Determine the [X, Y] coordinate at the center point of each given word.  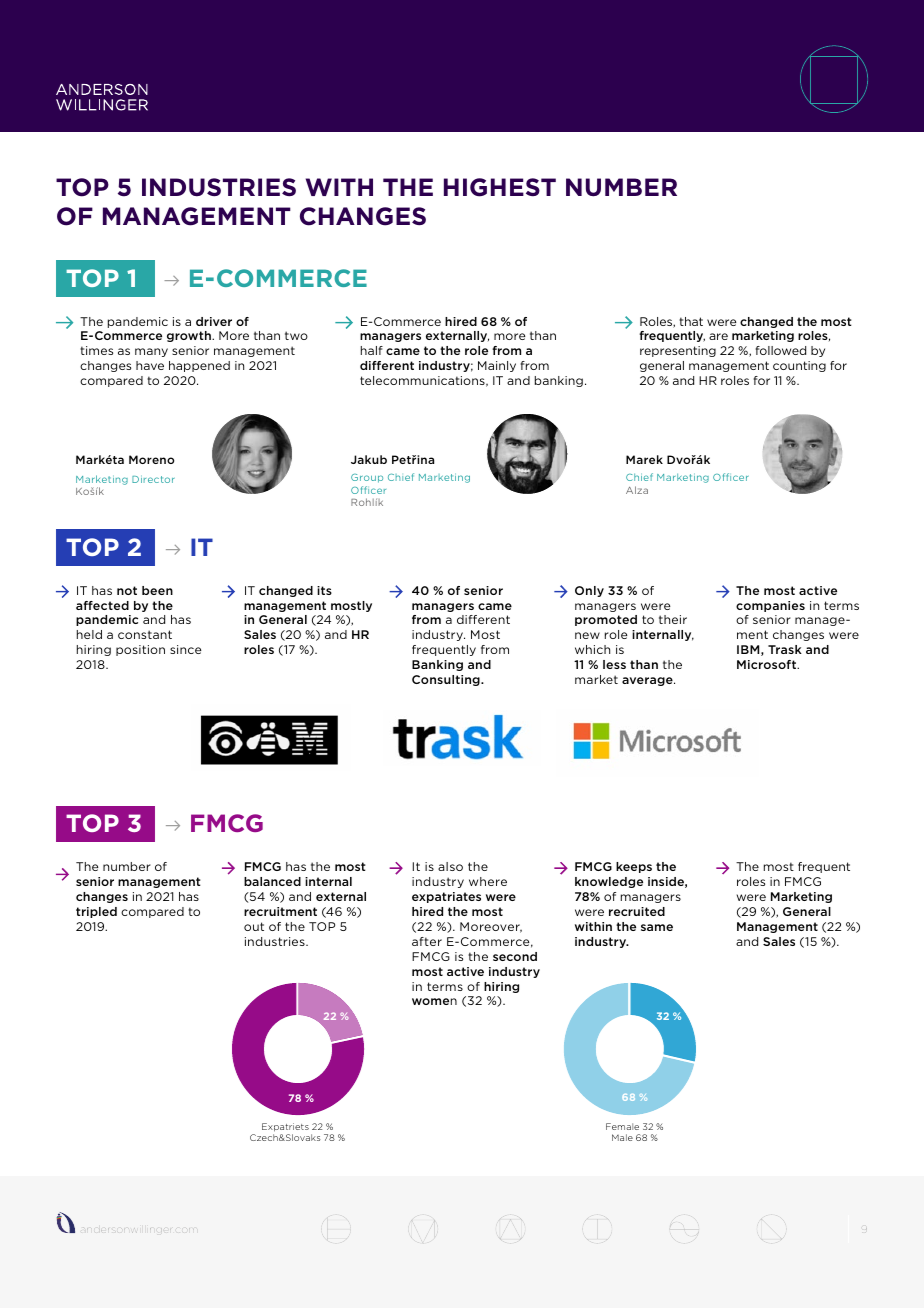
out [254, 926]
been [157, 590]
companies [770, 606]
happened [199, 366]
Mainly [497, 366]
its [324, 590]
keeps [634, 867]
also [450, 866]
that [691, 321]
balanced [272, 881]
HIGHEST [500, 187]
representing [678, 351]
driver [214, 321]
